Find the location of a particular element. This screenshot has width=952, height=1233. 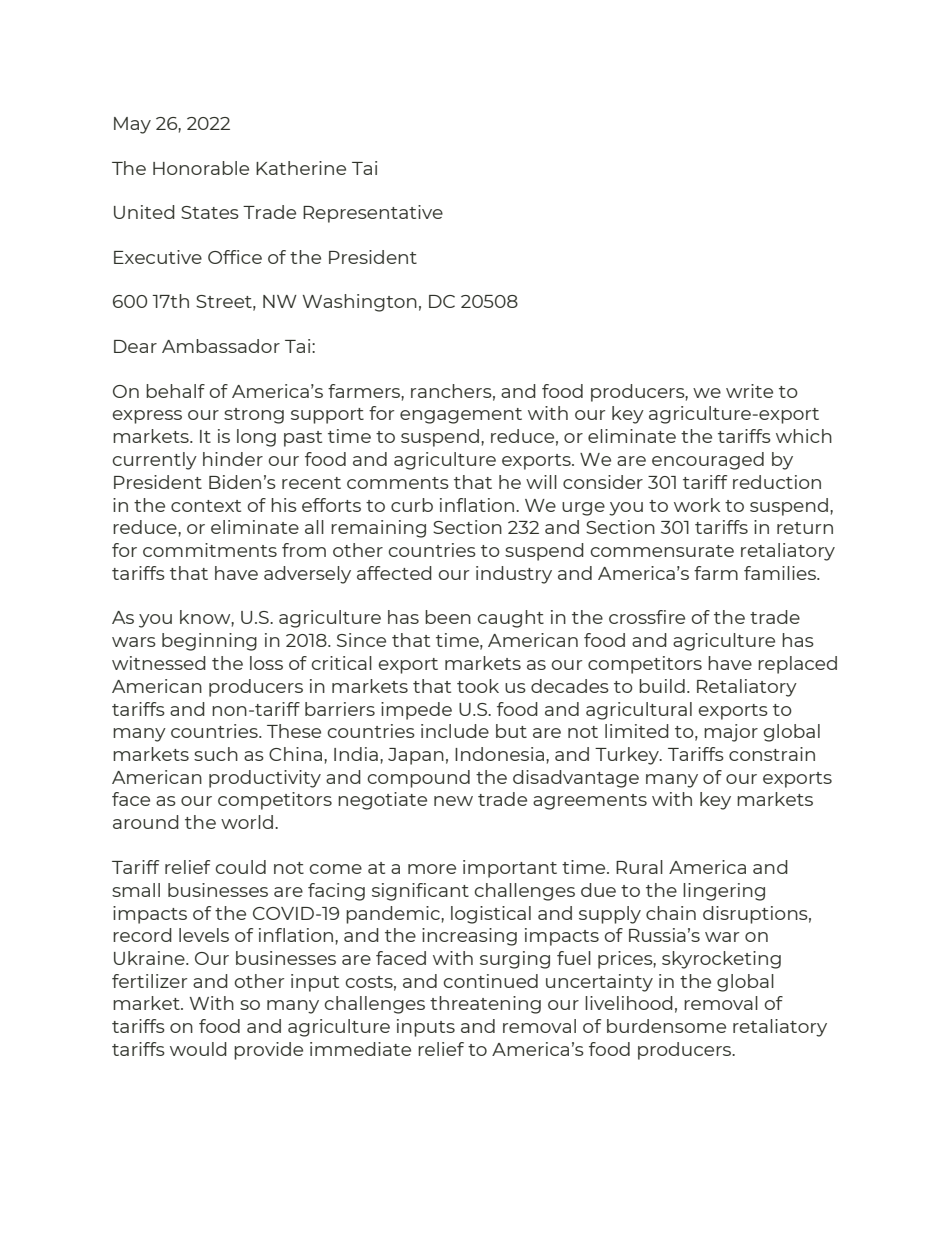

burdensome is located at coordinates (666, 1026).
